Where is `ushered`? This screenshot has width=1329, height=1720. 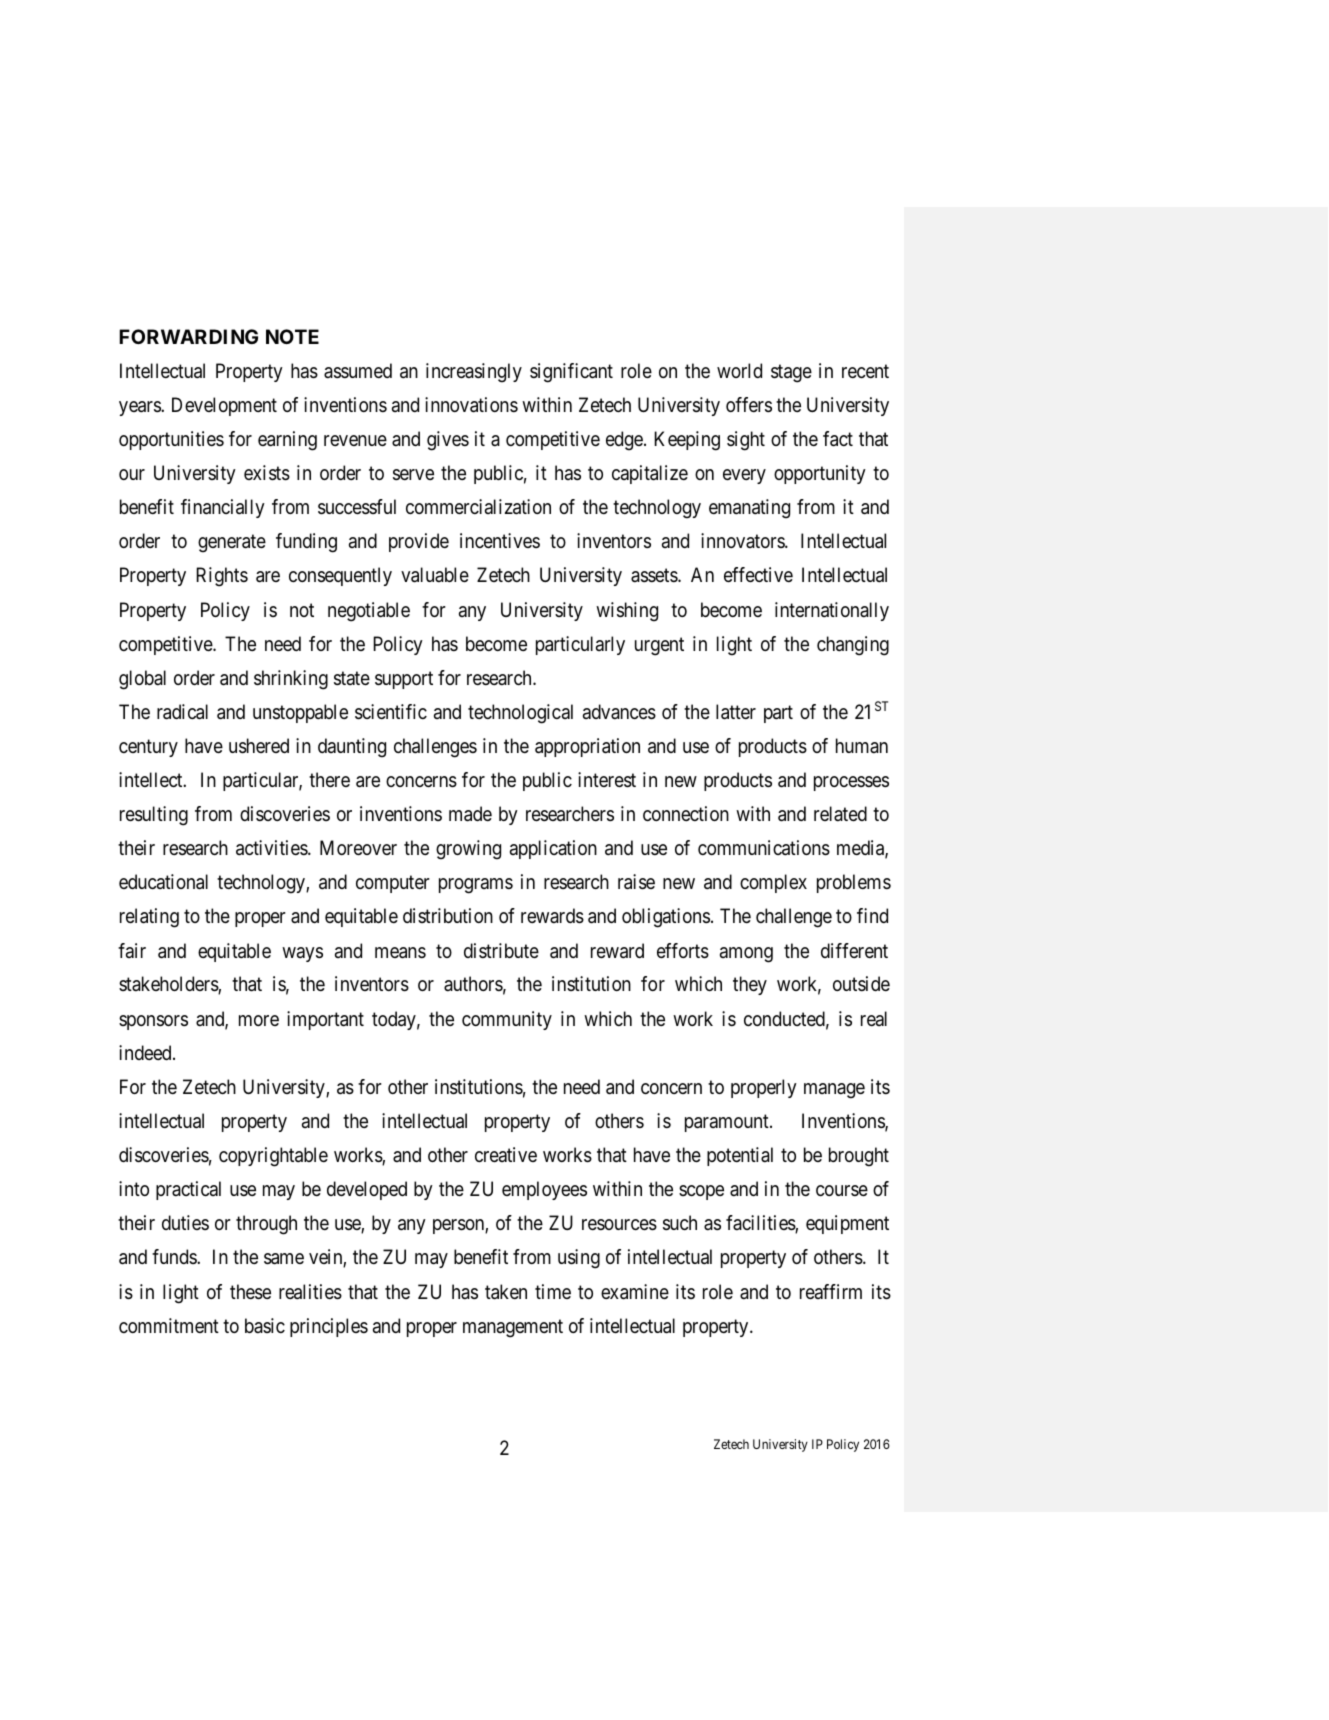
ushered is located at coordinates (259, 746).
